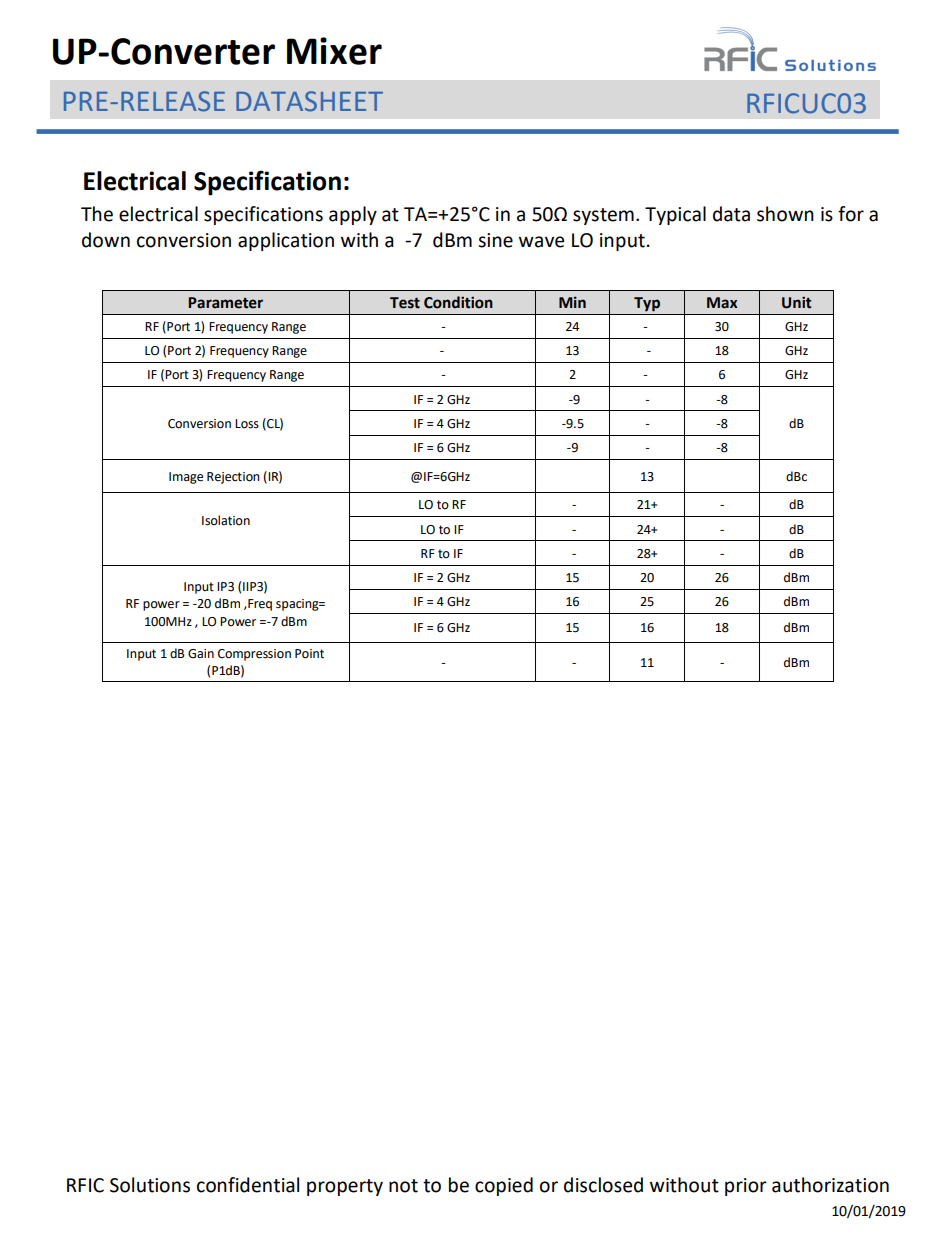 The image size is (952, 1233). I want to click on Solutions, so click(150, 1185).
